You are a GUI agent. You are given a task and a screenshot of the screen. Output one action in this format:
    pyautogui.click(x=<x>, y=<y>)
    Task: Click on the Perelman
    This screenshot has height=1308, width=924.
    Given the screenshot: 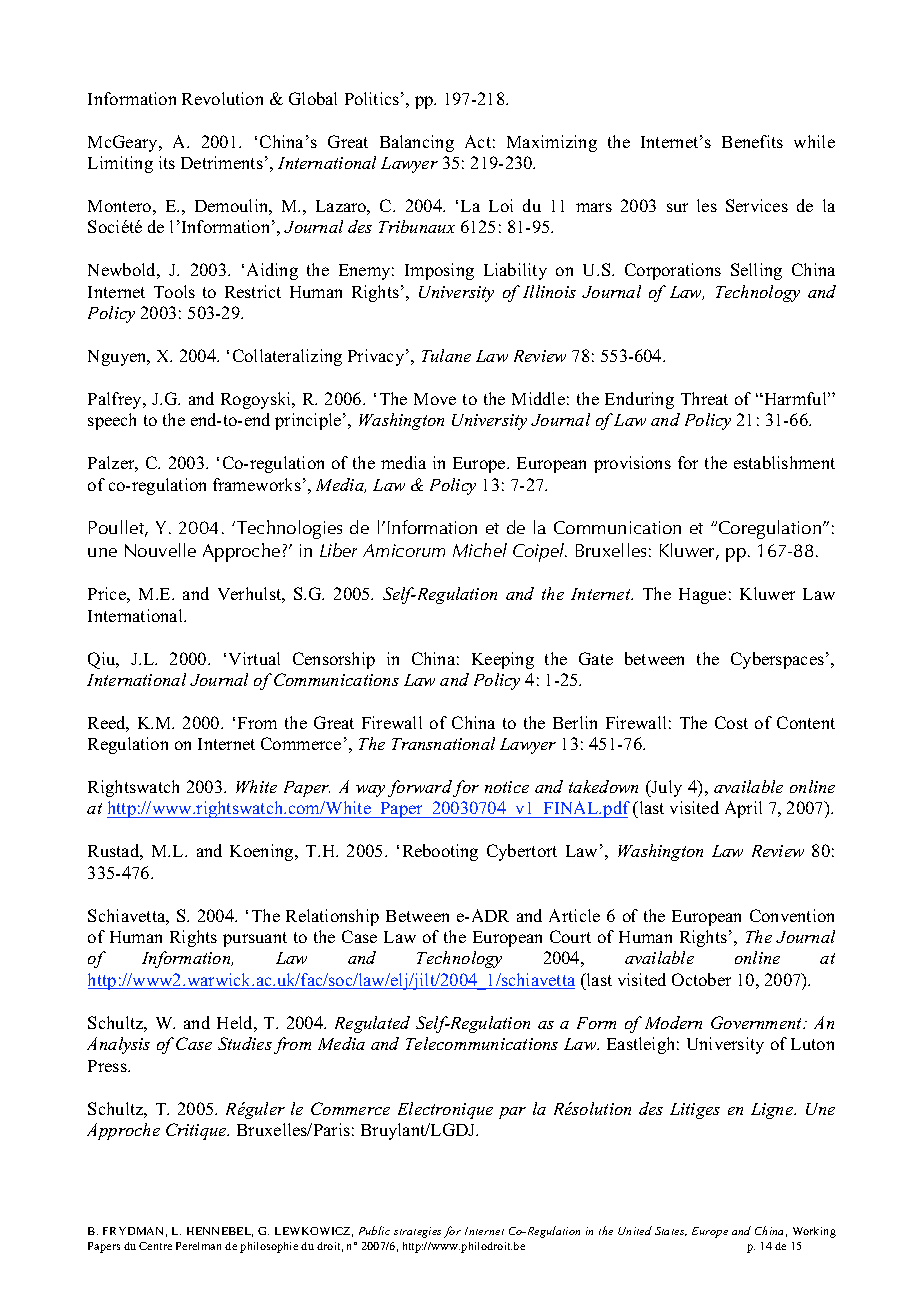 What is the action you would take?
    pyautogui.click(x=198, y=1246)
